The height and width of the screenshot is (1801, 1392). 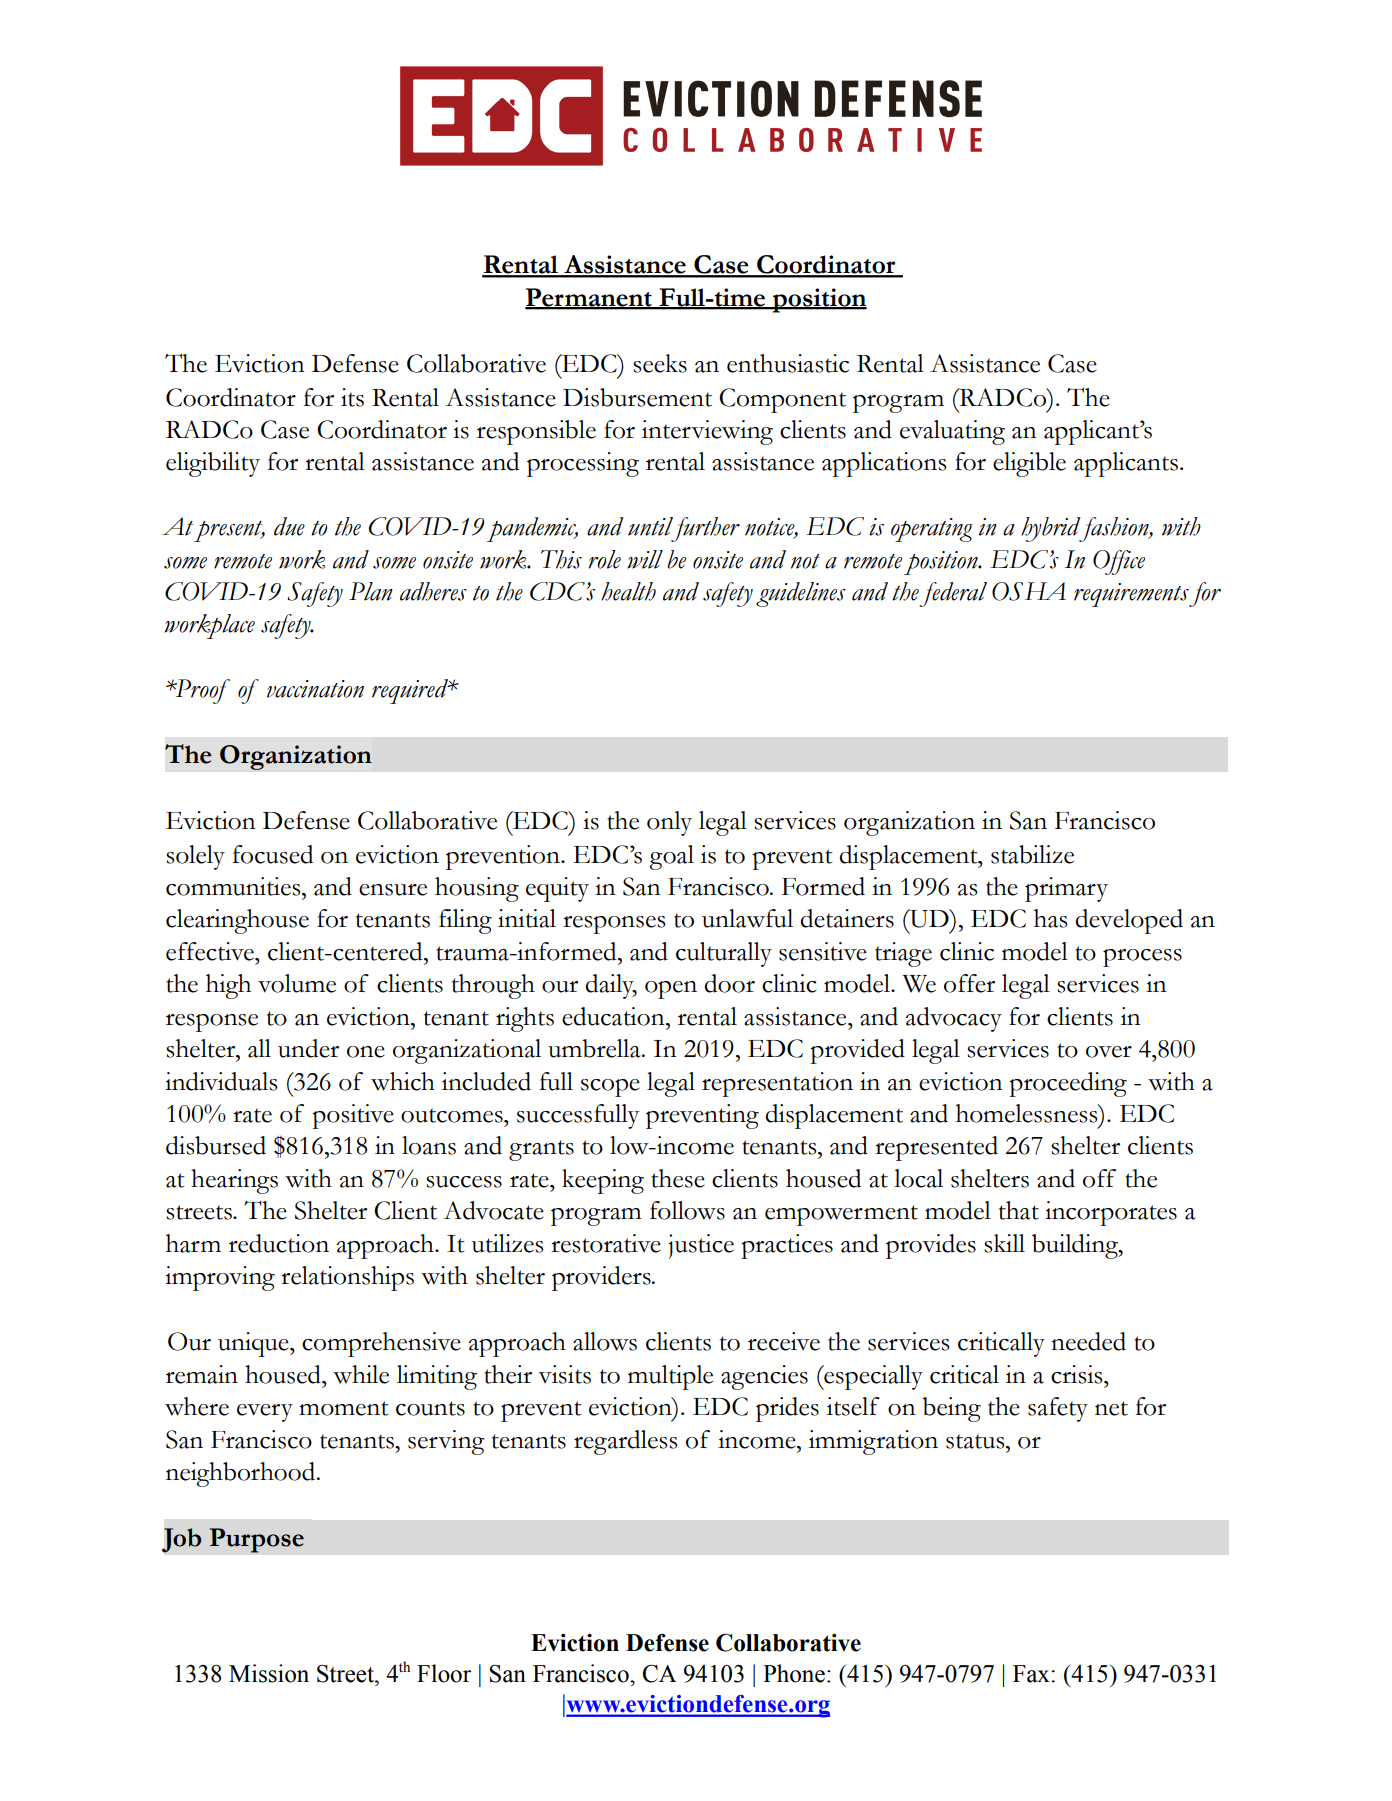 What do you see at coordinates (297, 983) in the screenshot?
I see `volume` at bounding box center [297, 983].
